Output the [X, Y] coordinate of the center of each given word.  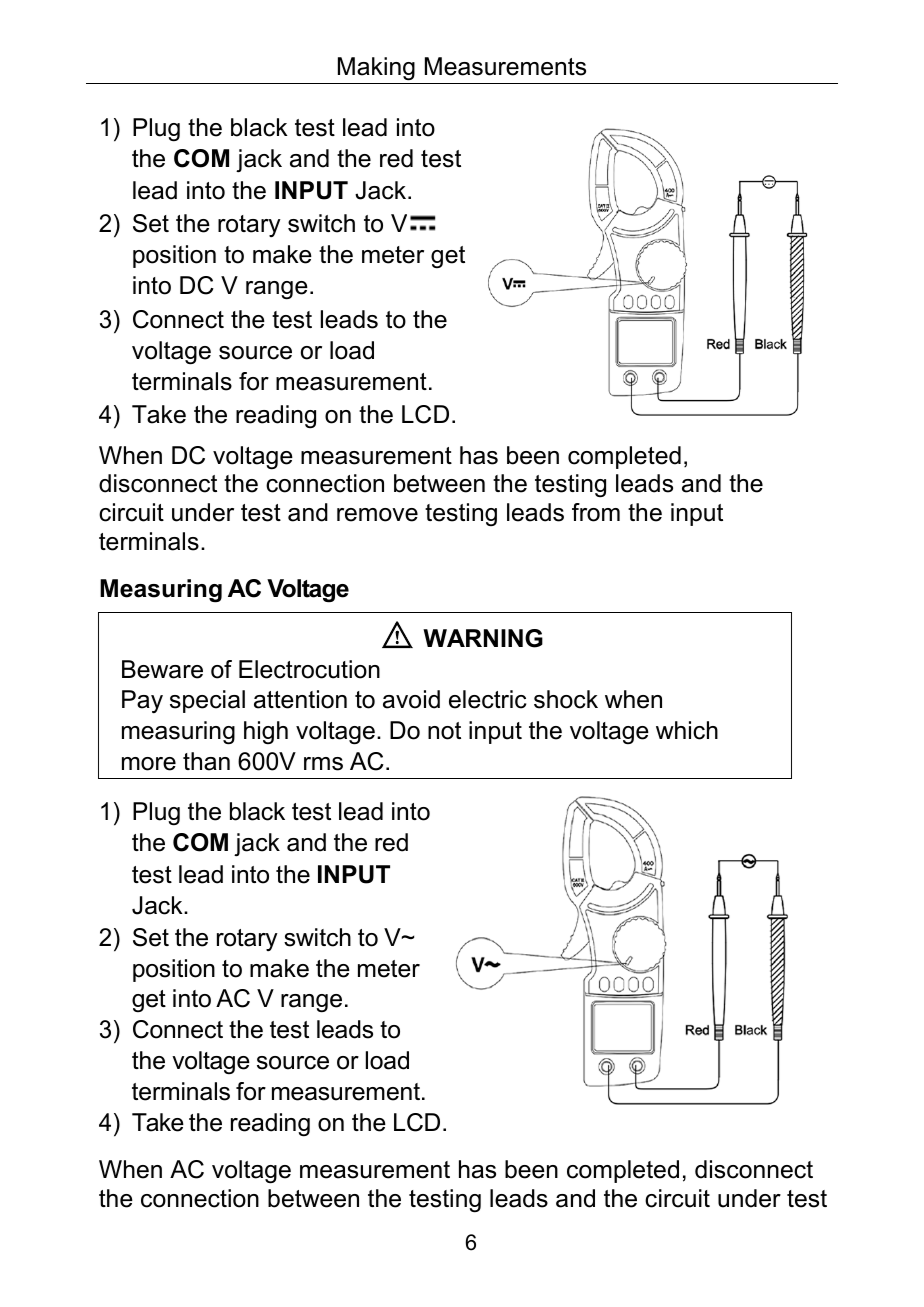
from [596, 512]
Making [376, 69]
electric [487, 699]
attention [300, 699]
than [206, 761]
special [207, 701]
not [444, 731]
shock [566, 699]
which [687, 730]
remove [377, 515]
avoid [411, 699]
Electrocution [309, 669]
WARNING [483, 638]
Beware [162, 669]
